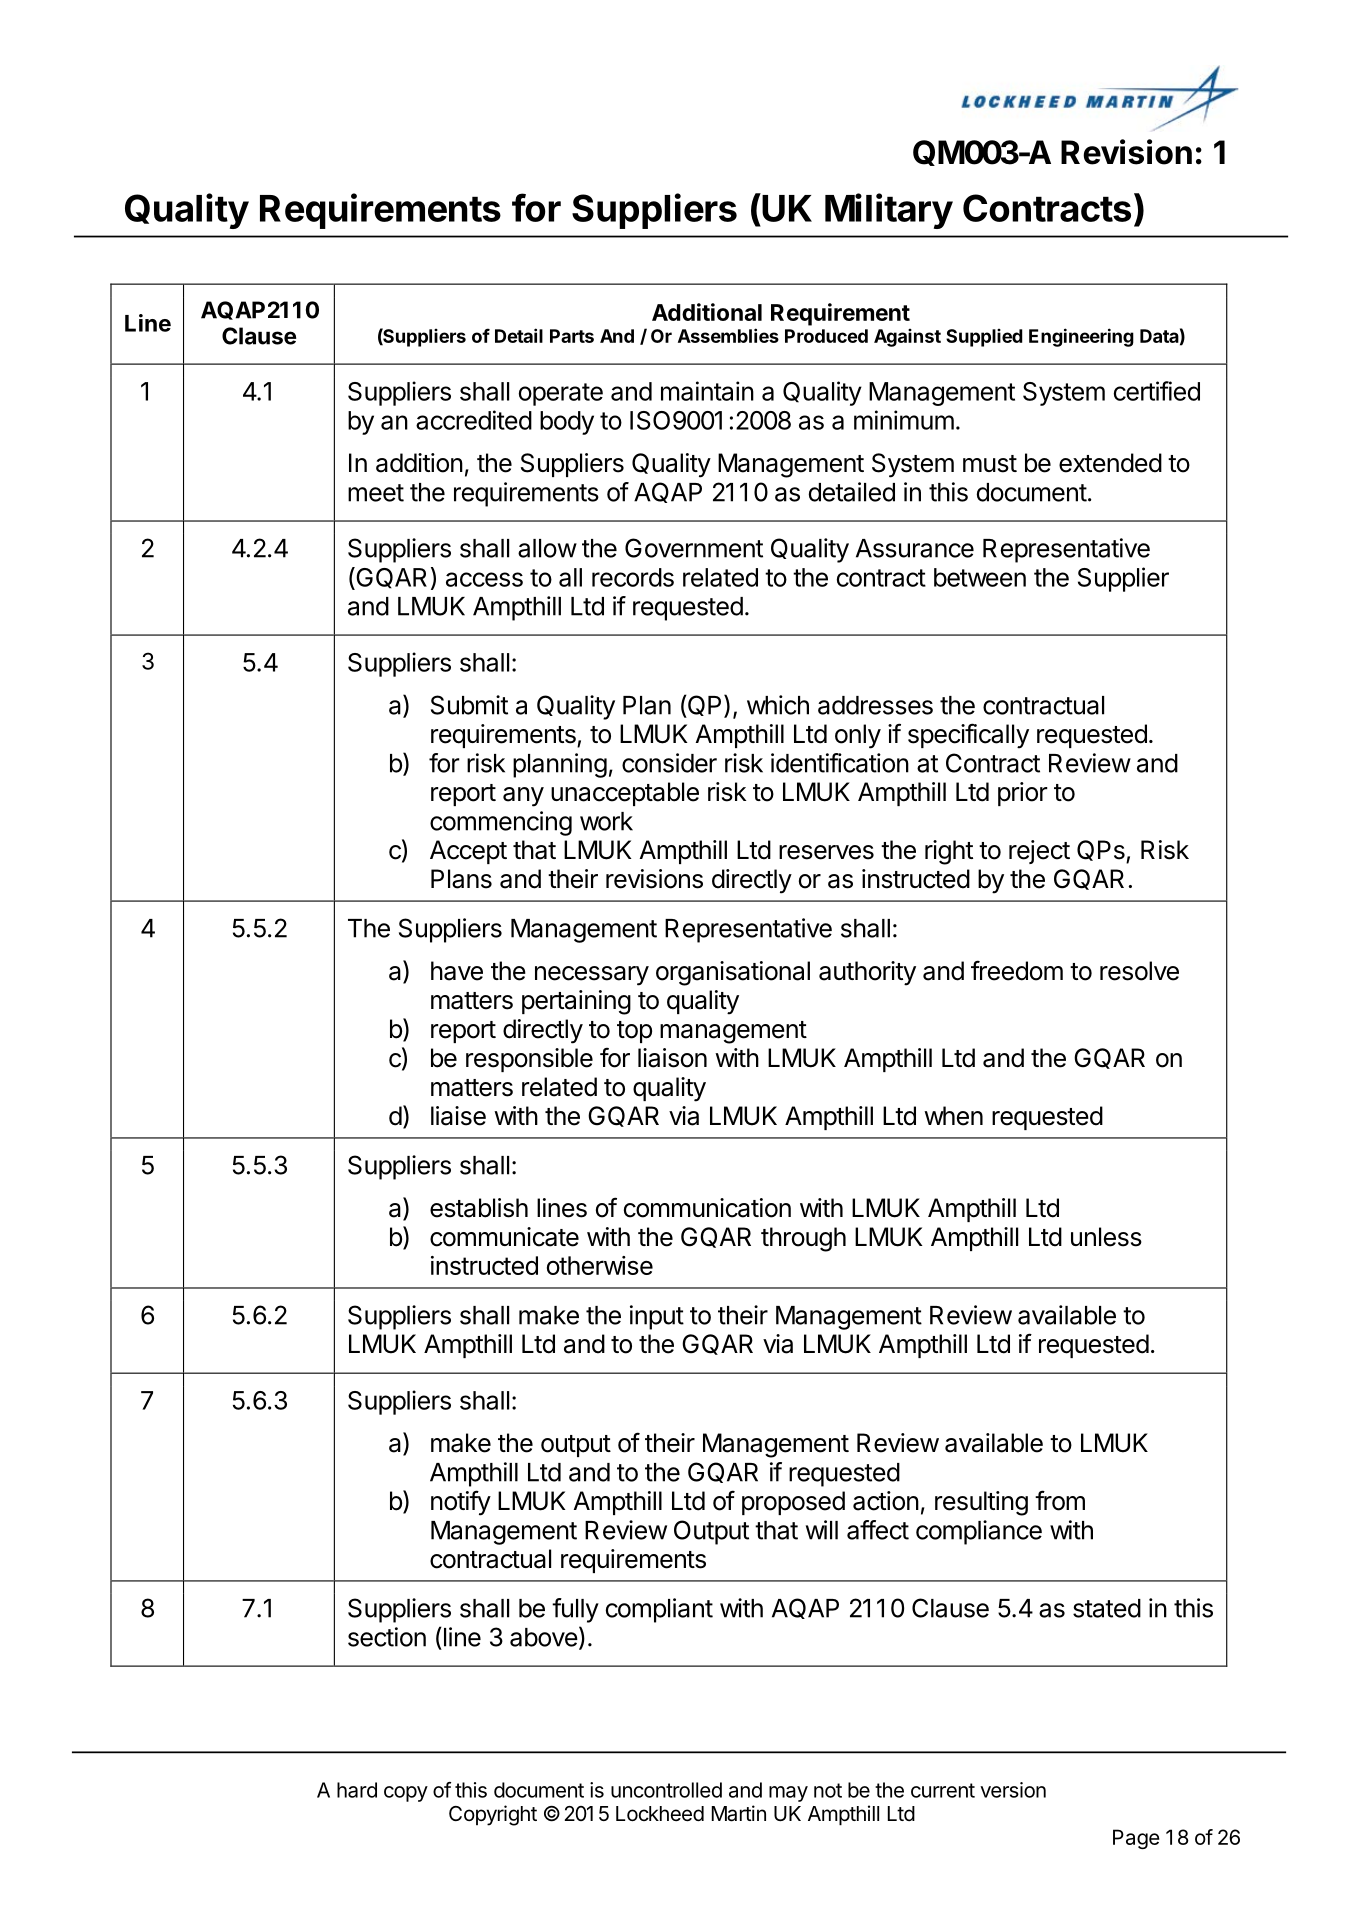  What do you see at coordinates (728, 335) in the screenshot?
I see `Assemblies` at bounding box center [728, 335].
